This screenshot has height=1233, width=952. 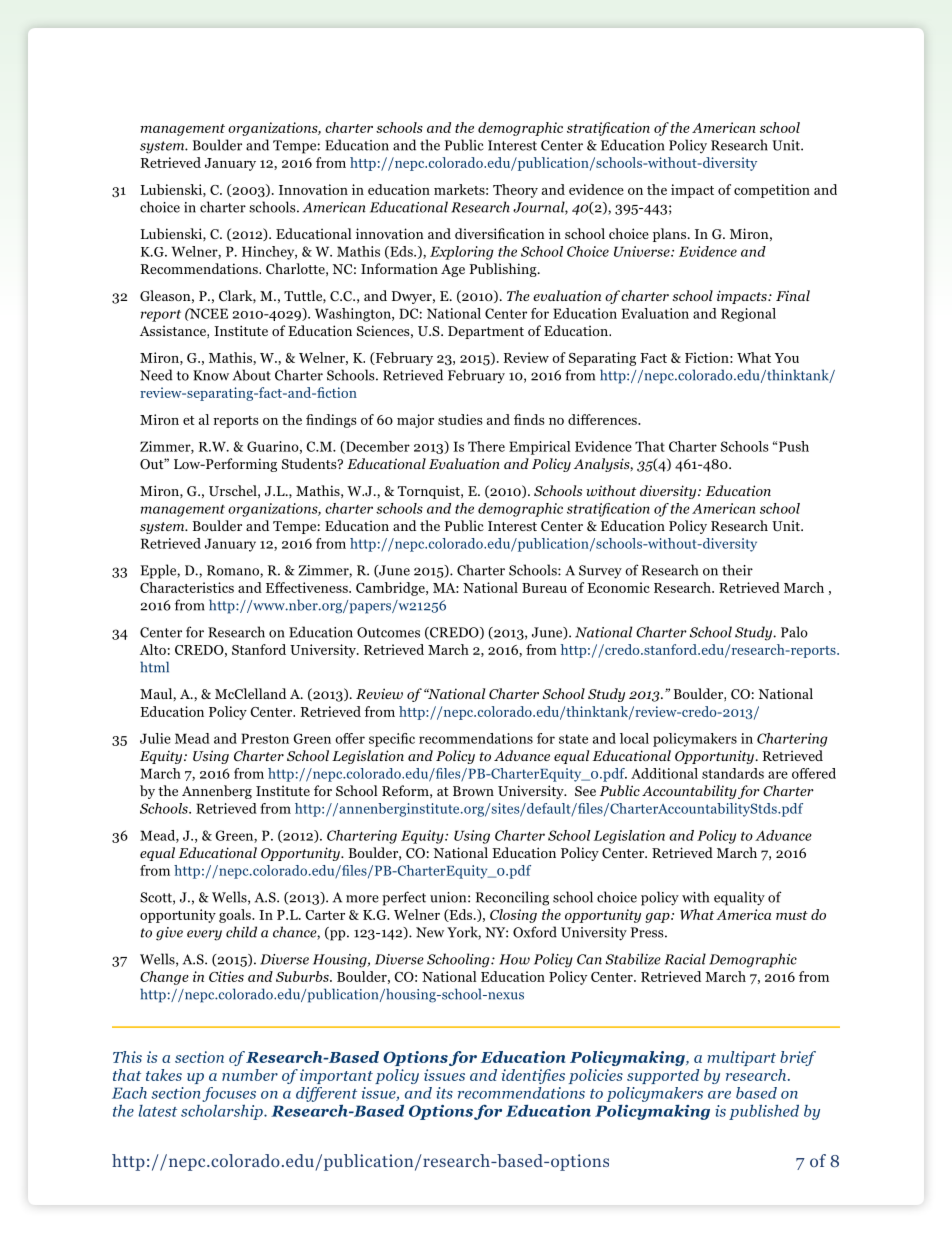 I want to click on standards, so click(x=733, y=773).
